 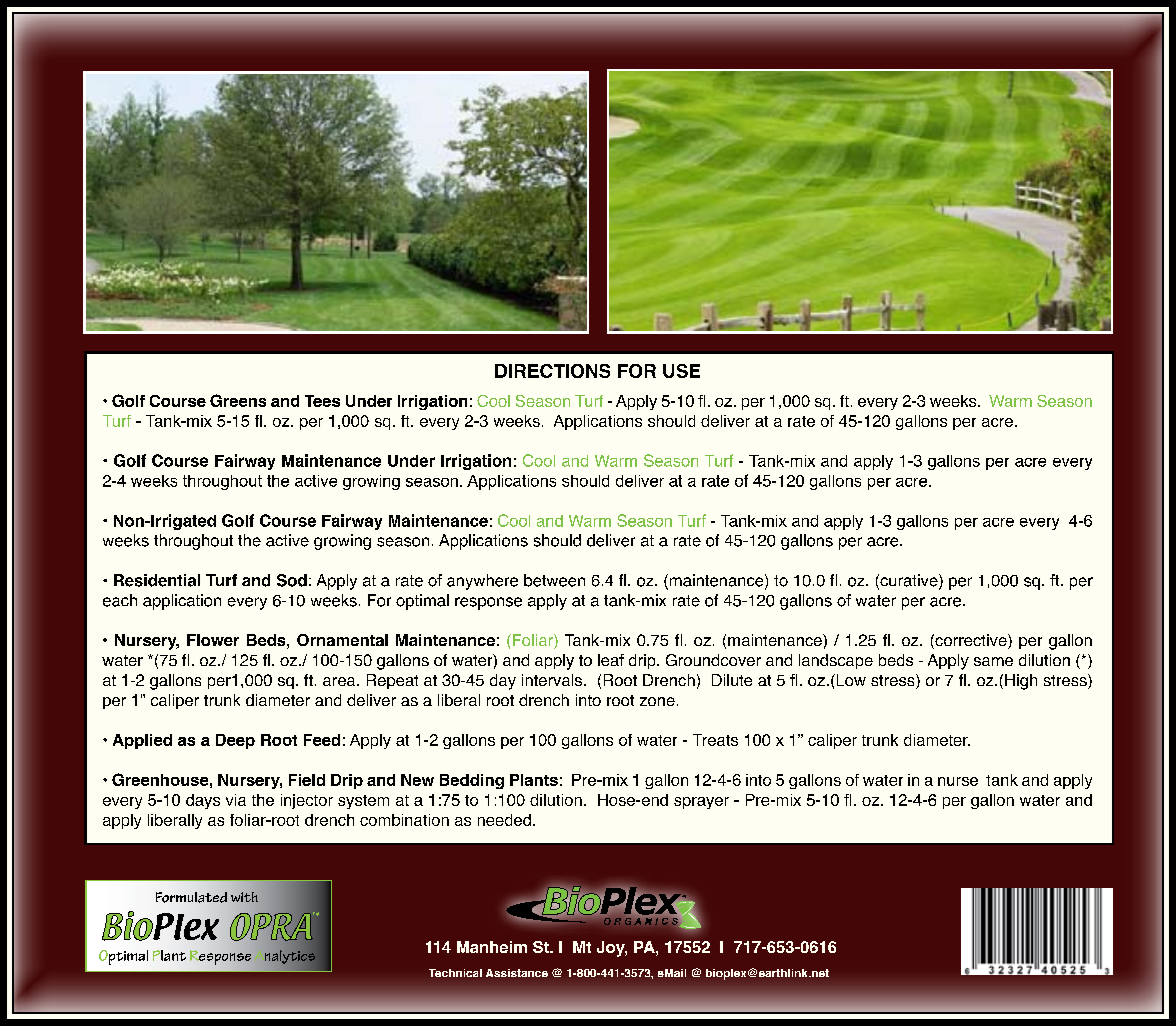 I want to click on Sod, so click(x=292, y=580).
